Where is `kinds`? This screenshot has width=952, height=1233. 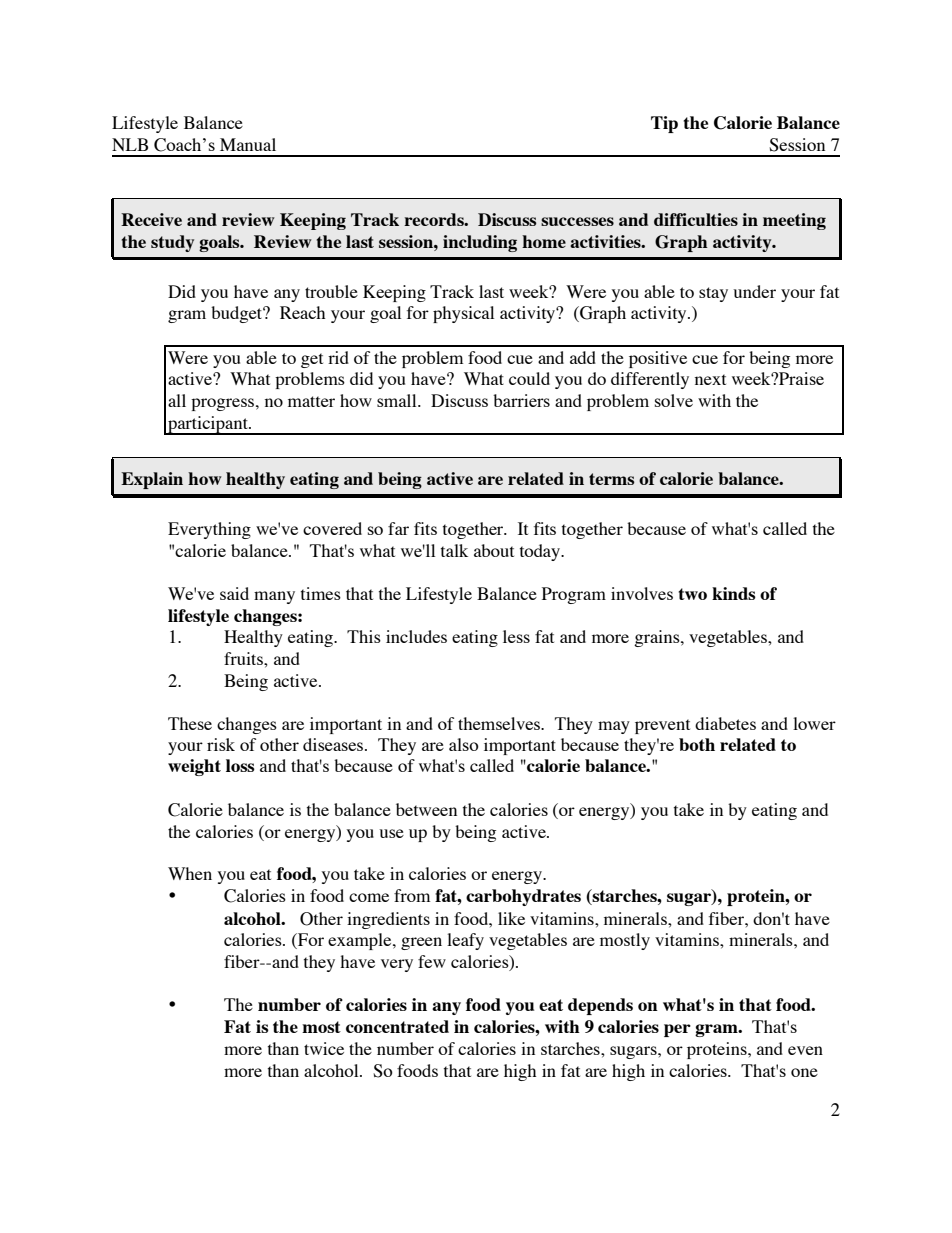
kinds is located at coordinates (734, 593).
